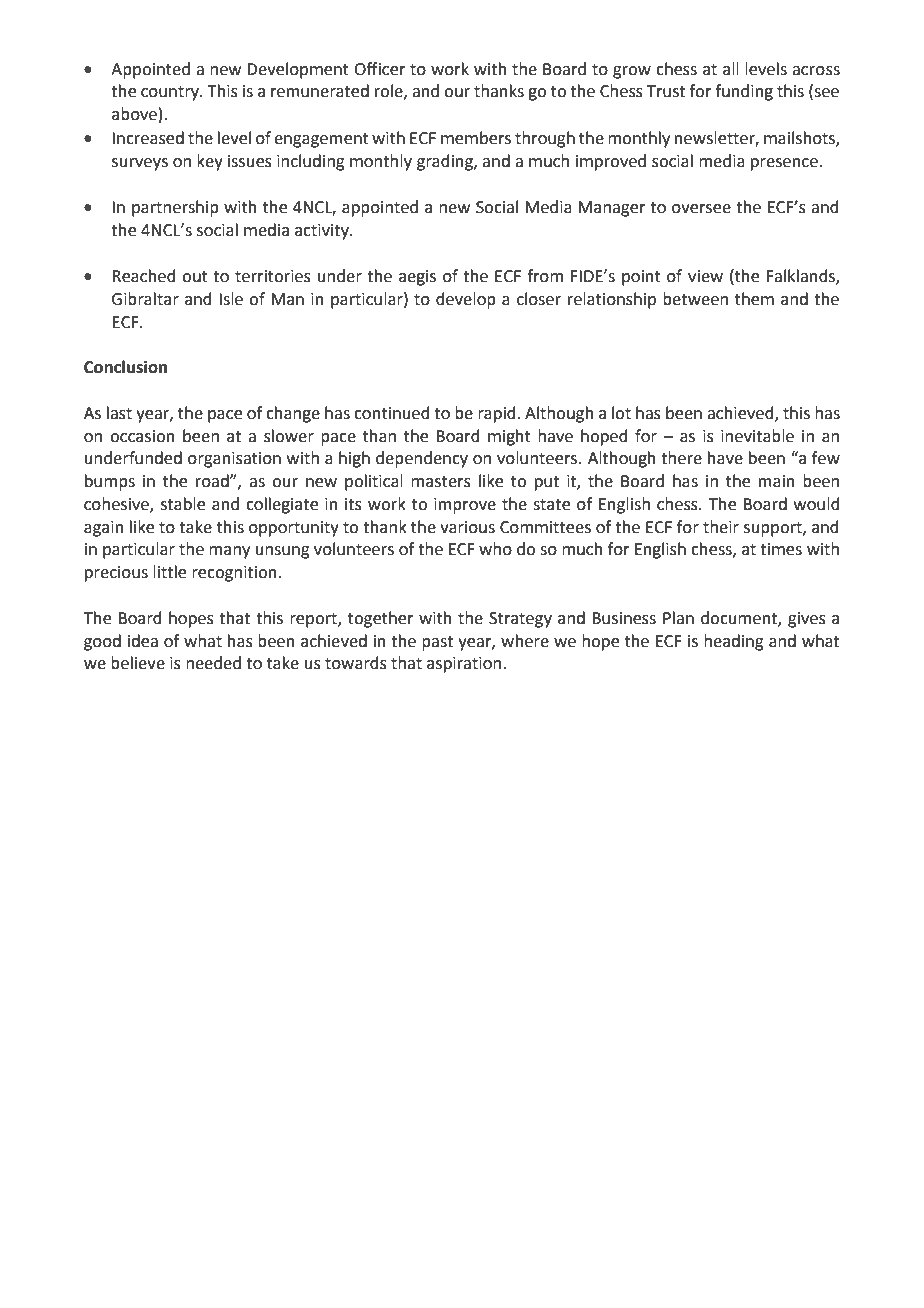  I want to click on various, so click(467, 527).
